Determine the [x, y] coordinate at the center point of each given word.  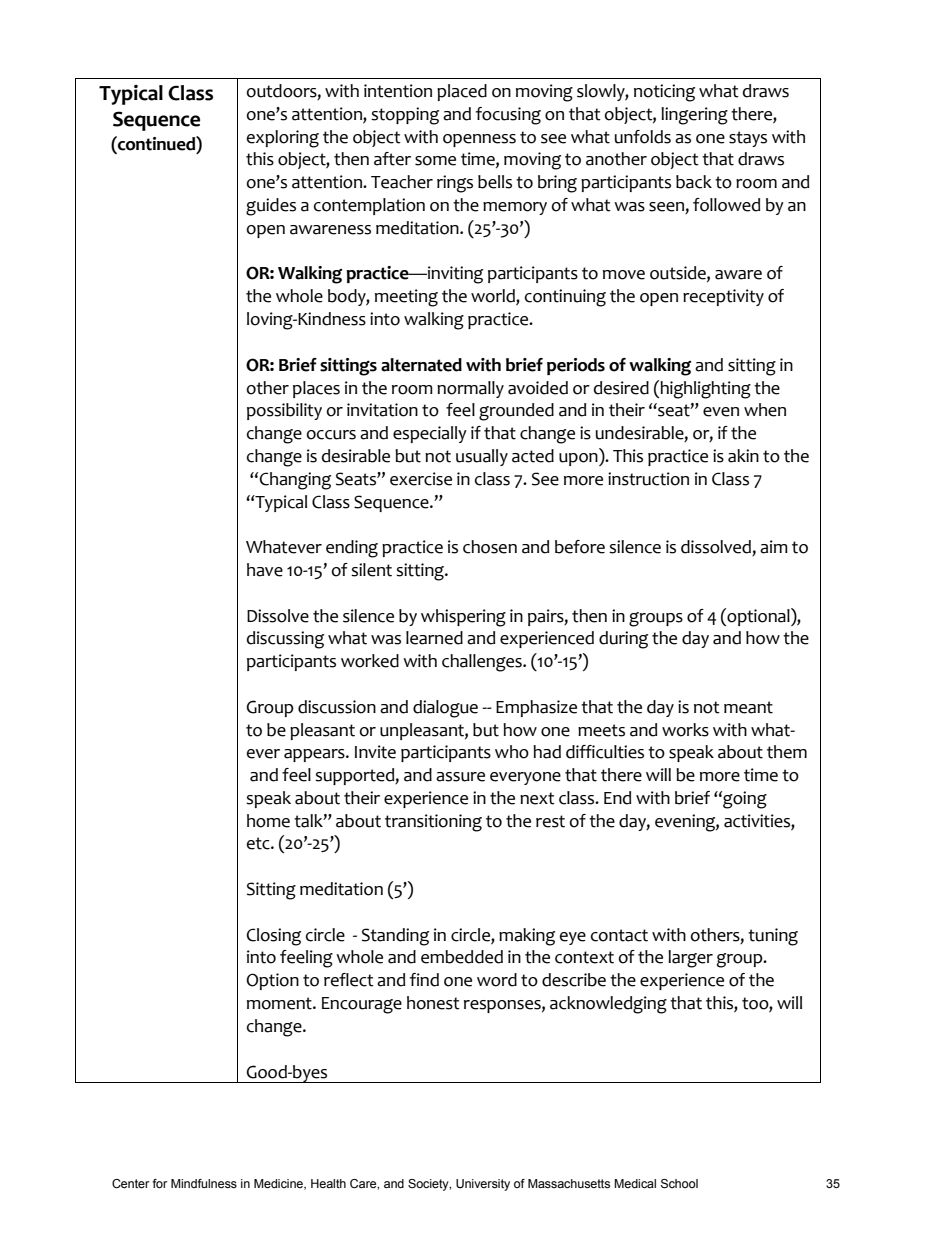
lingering [694, 116]
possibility [284, 411]
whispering [463, 618]
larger [690, 959]
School [679, 1183]
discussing [285, 640]
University [483, 1185]
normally [470, 389]
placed [462, 92]
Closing [273, 937]
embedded [462, 957]
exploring [282, 139]
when [765, 410]
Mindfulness [204, 1183]
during [623, 640]
